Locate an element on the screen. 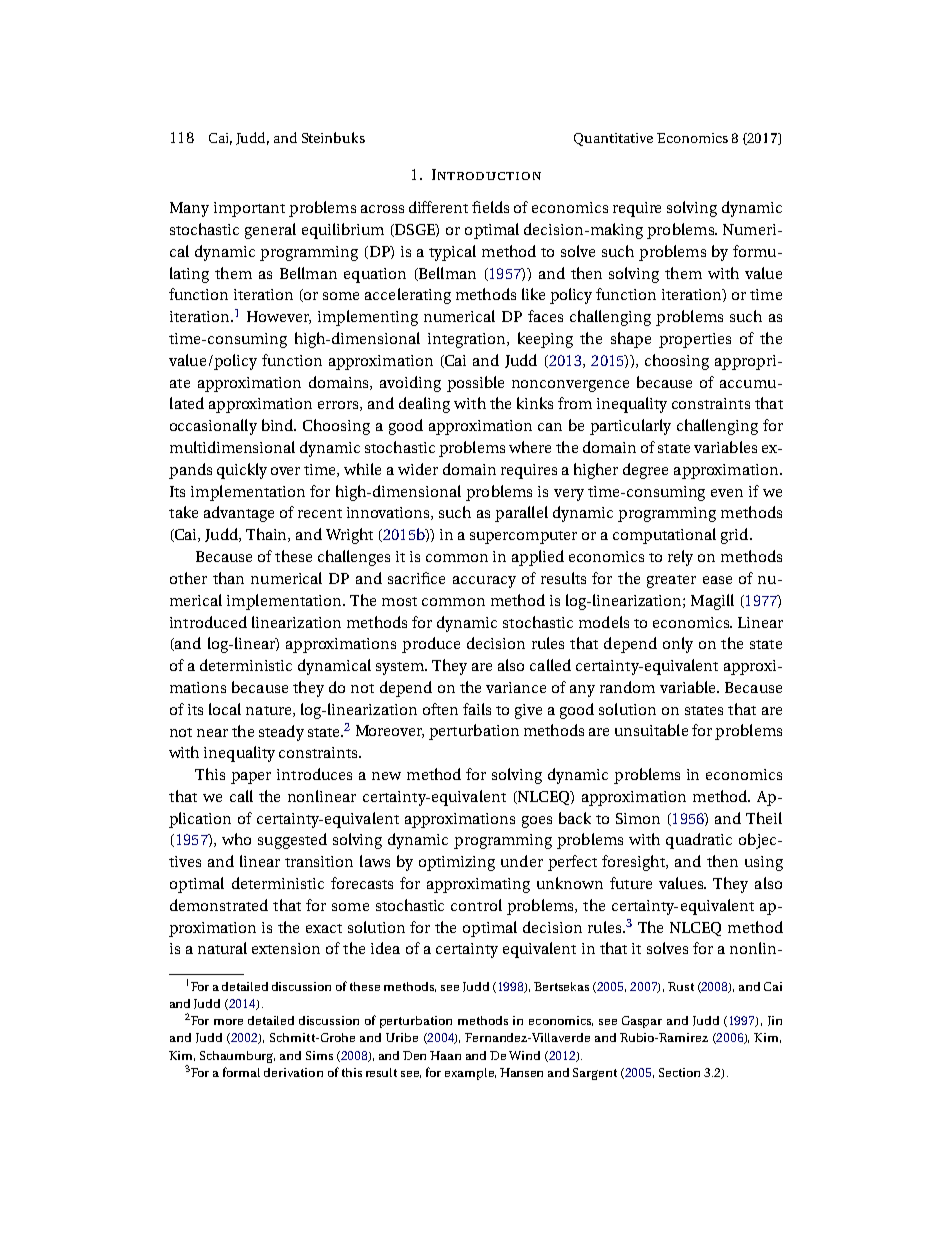 The height and width of the screenshot is (1233, 952). example is located at coordinates (470, 1074).
